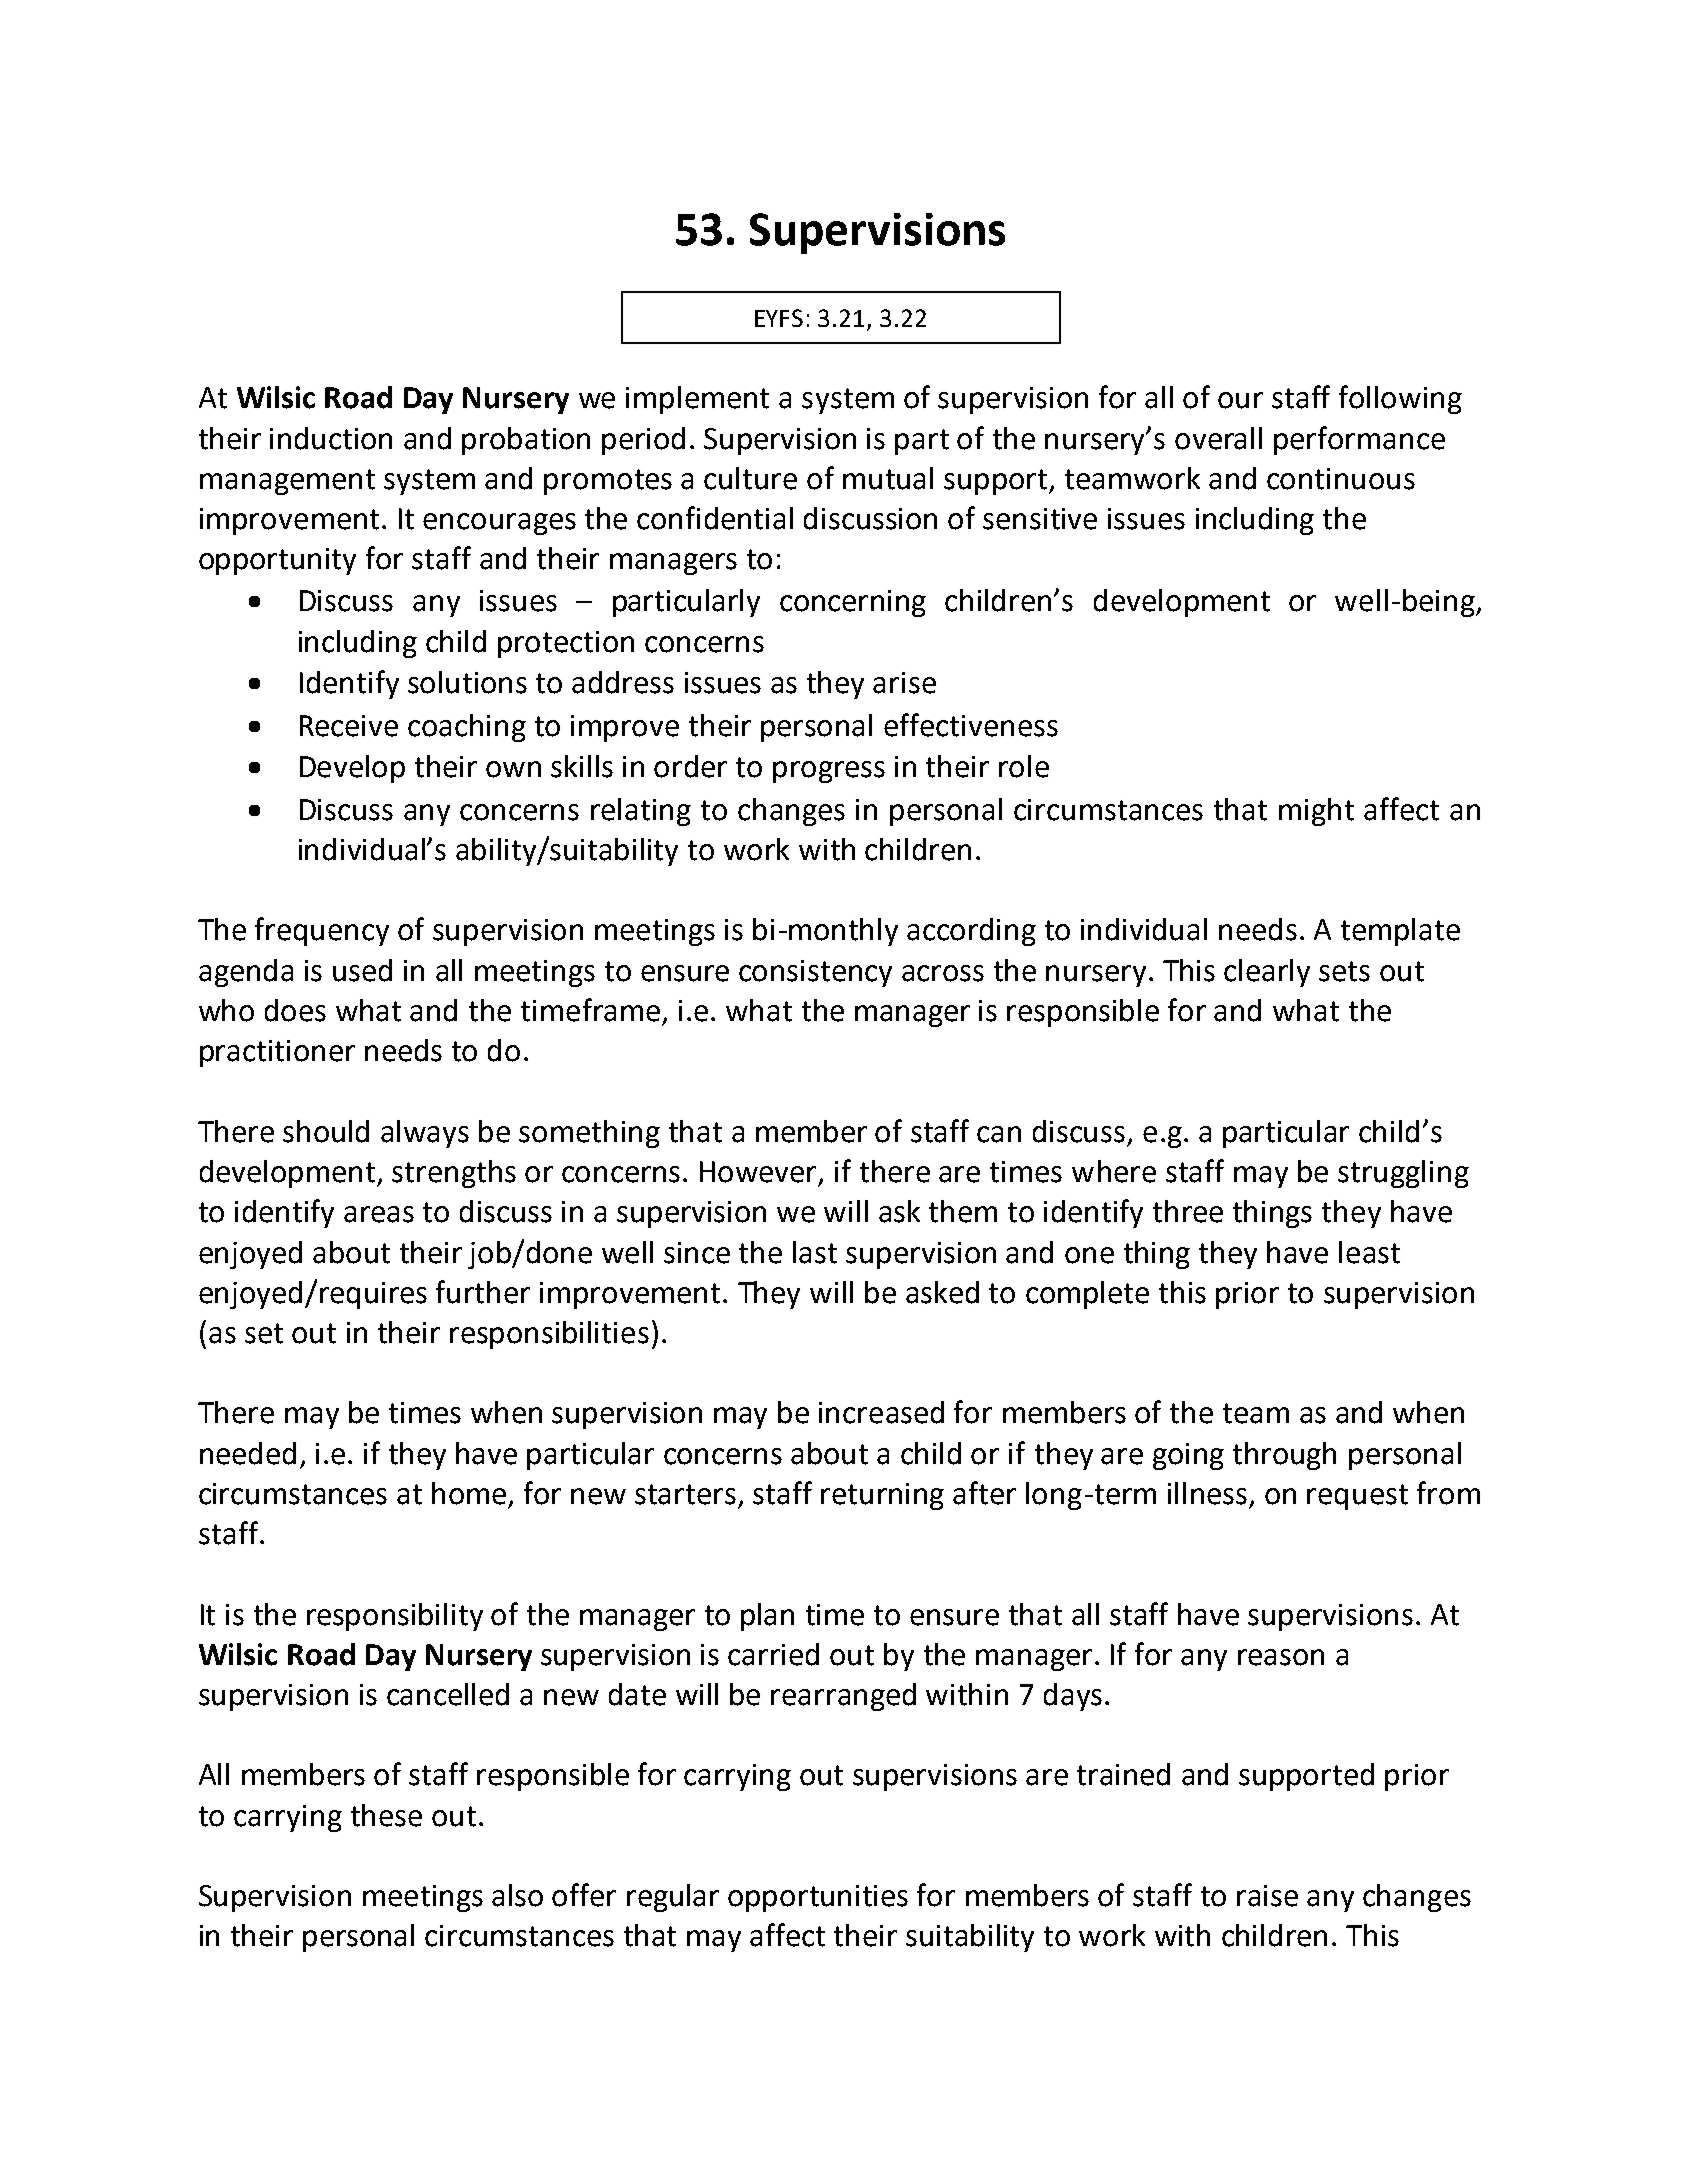  I want to click on However, so click(760, 1172).
